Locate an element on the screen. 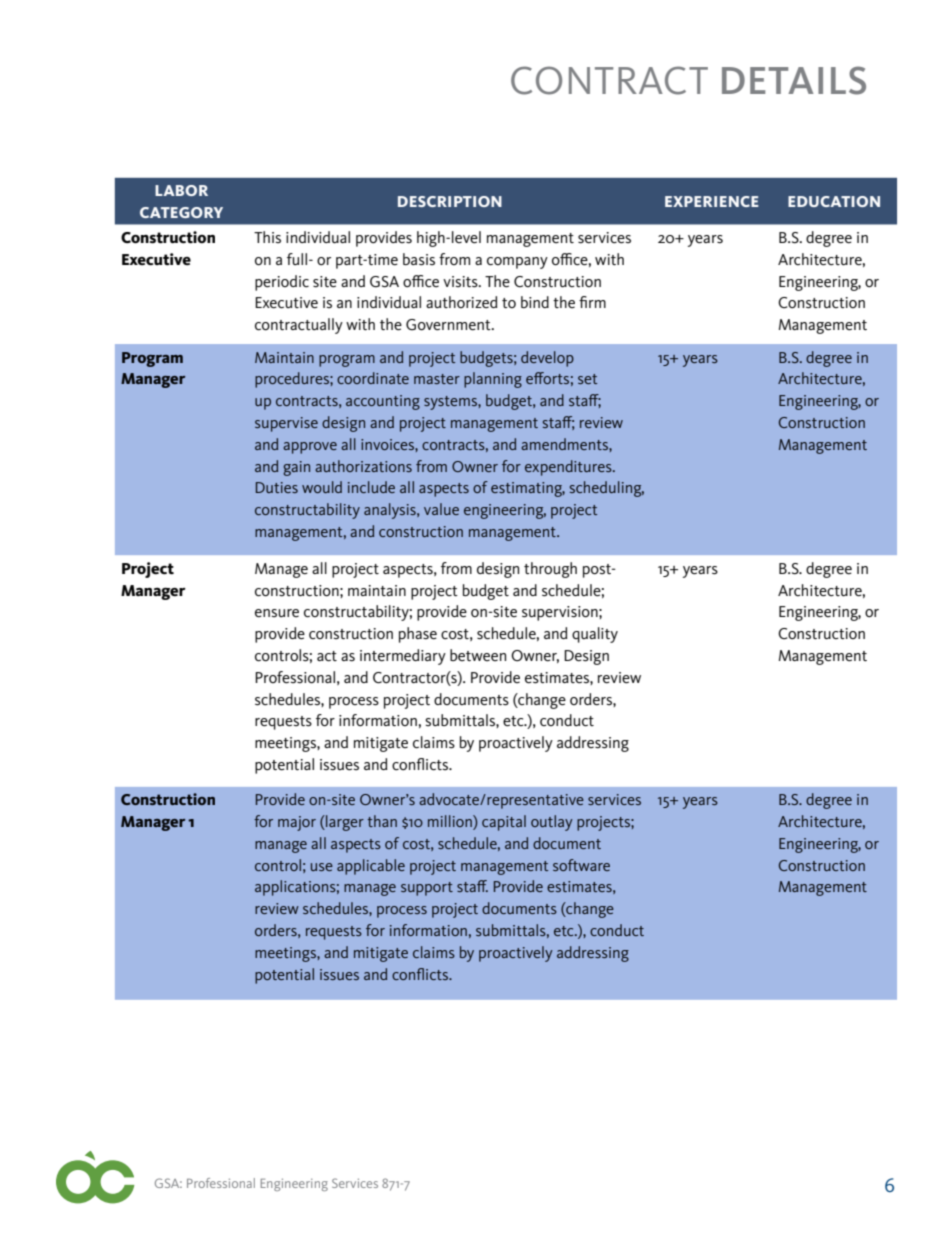 The height and width of the screenshot is (1233, 952). bind is located at coordinates (535, 302).
